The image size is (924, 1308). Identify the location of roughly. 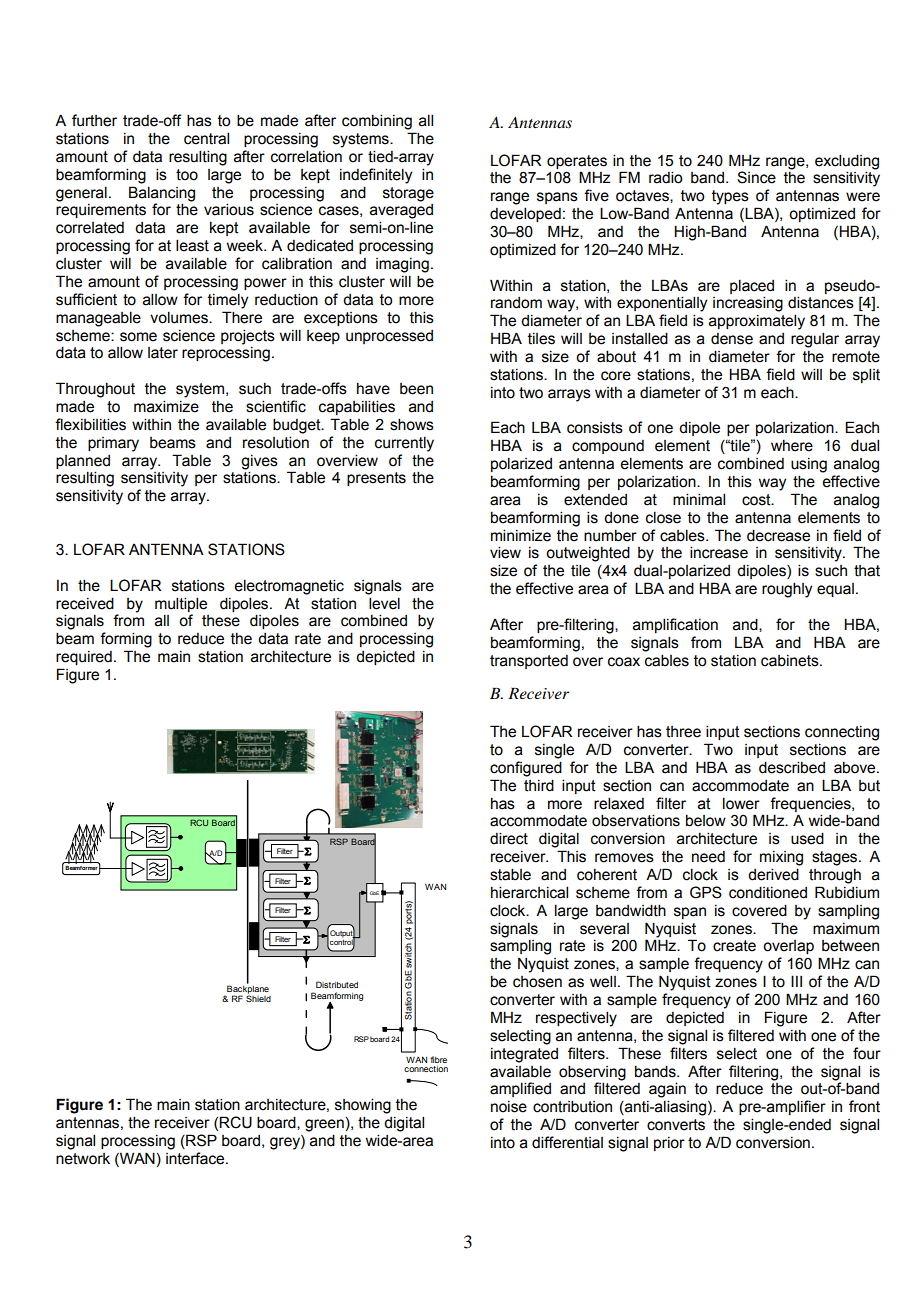
(787, 590).
